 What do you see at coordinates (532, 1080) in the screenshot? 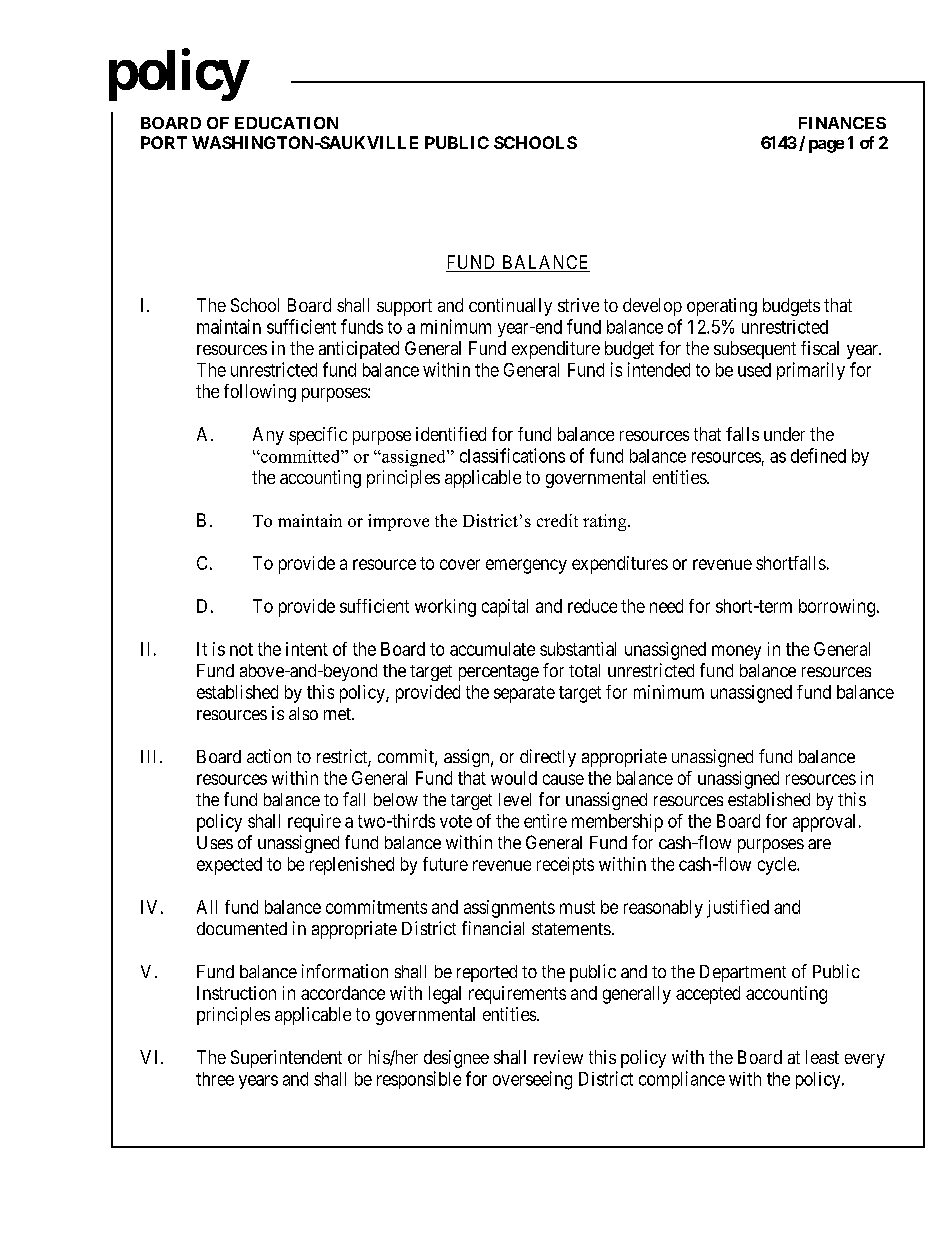
I see `overseeing` at bounding box center [532, 1080].
